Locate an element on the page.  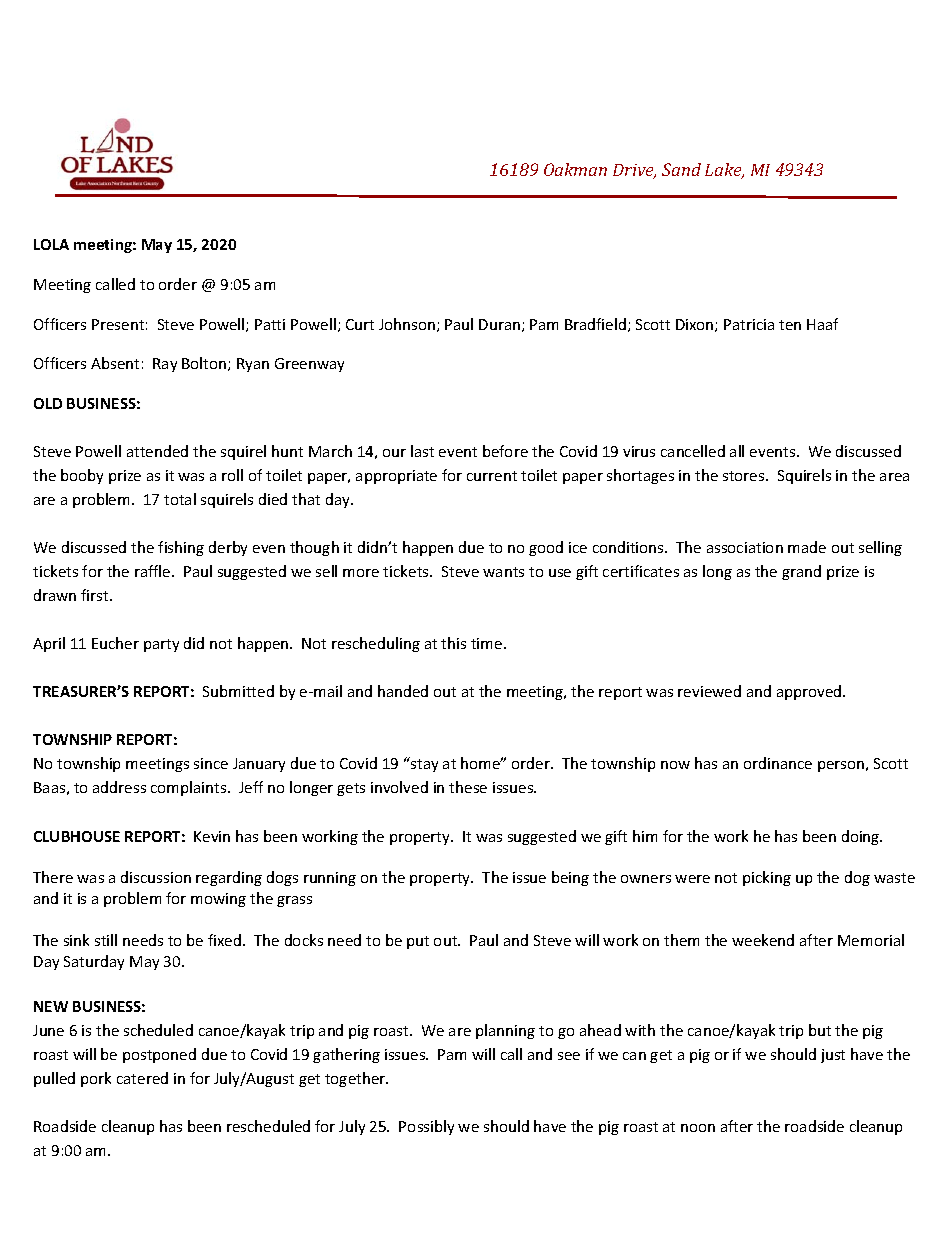
Patricia is located at coordinates (749, 324).
